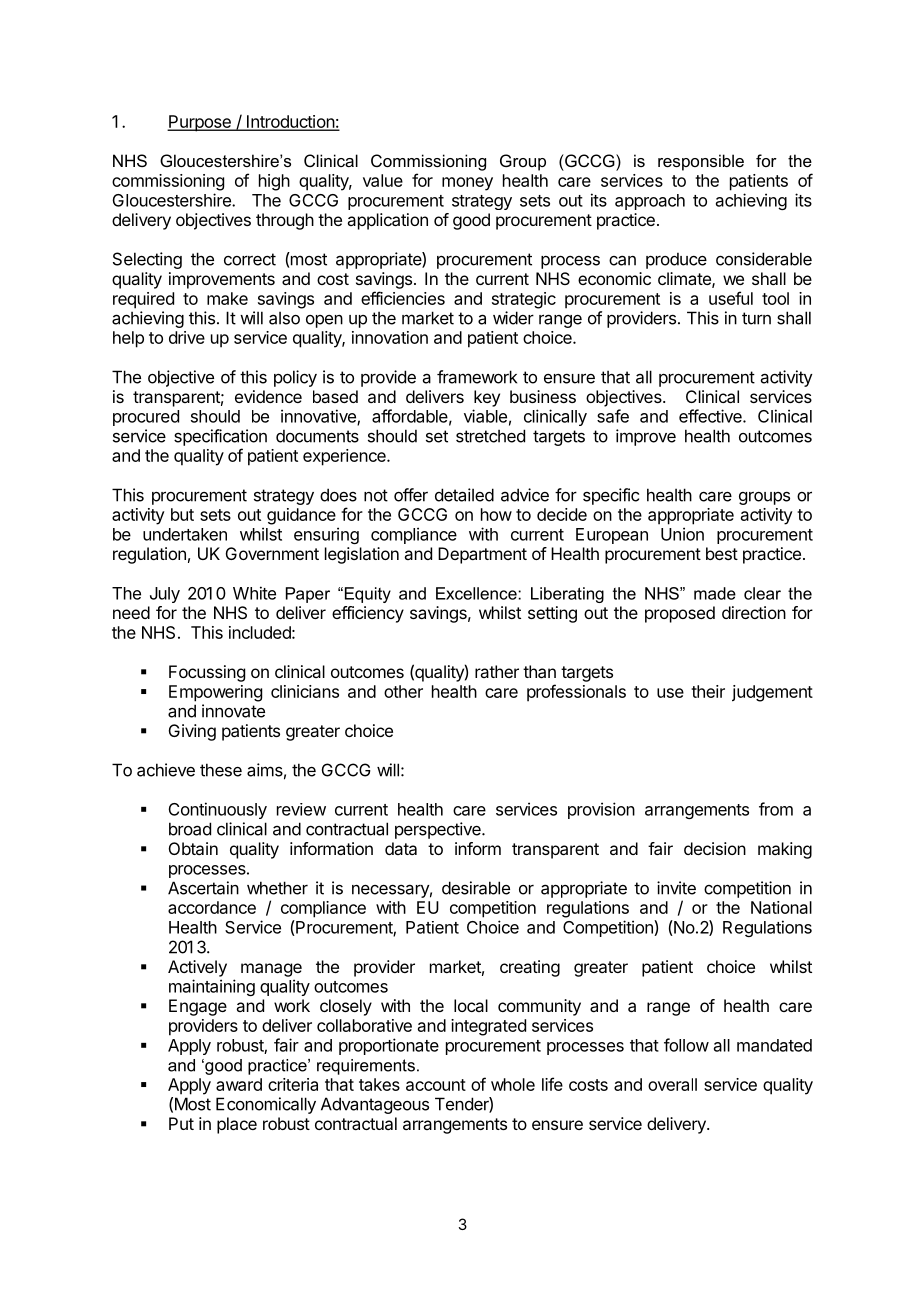  What do you see at coordinates (182, 514) in the screenshot?
I see `but` at bounding box center [182, 514].
